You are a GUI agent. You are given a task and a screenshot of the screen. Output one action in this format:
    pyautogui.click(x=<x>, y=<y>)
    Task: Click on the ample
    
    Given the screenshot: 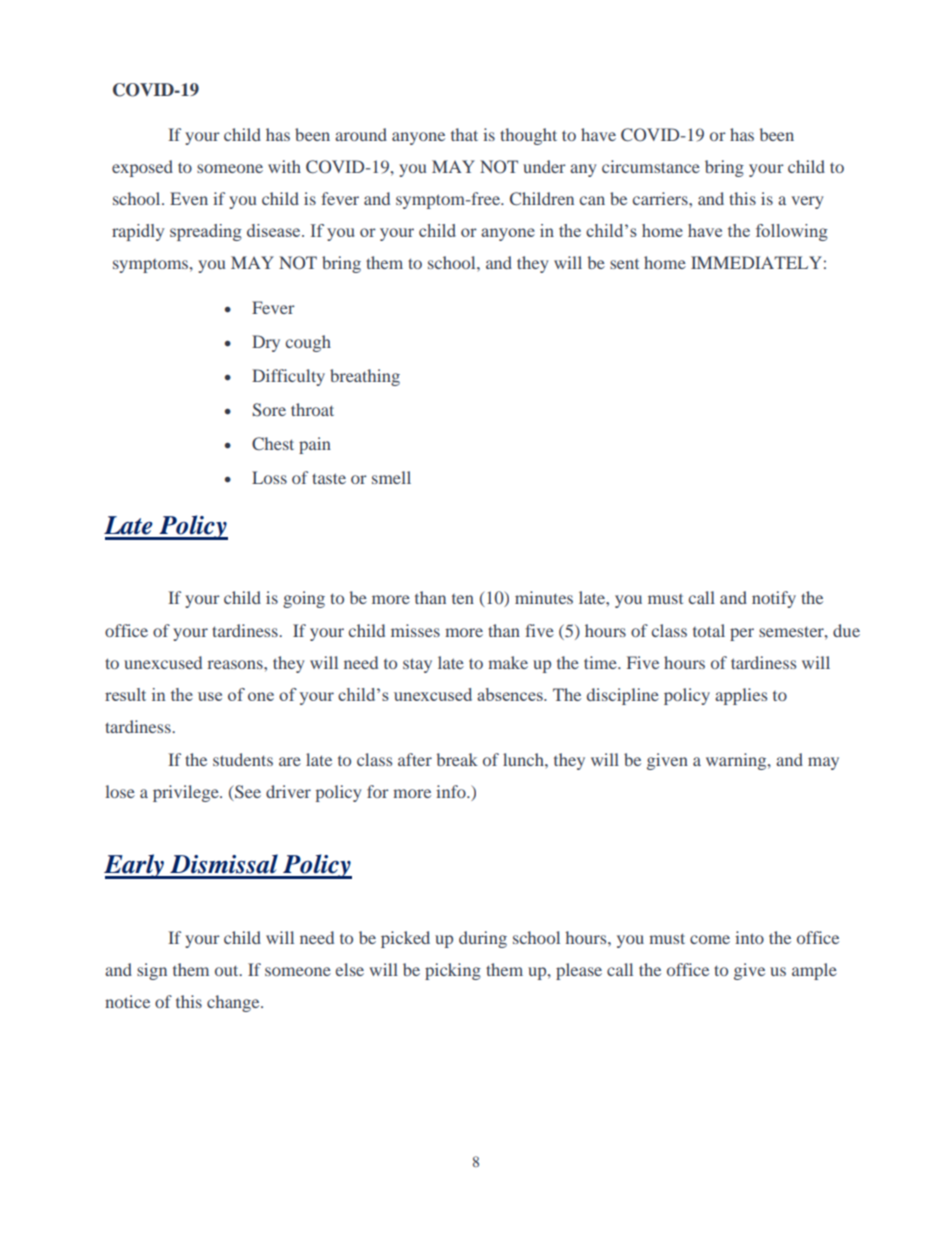 What is the action you would take?
    pyautogui.click(x=814, y=971)
